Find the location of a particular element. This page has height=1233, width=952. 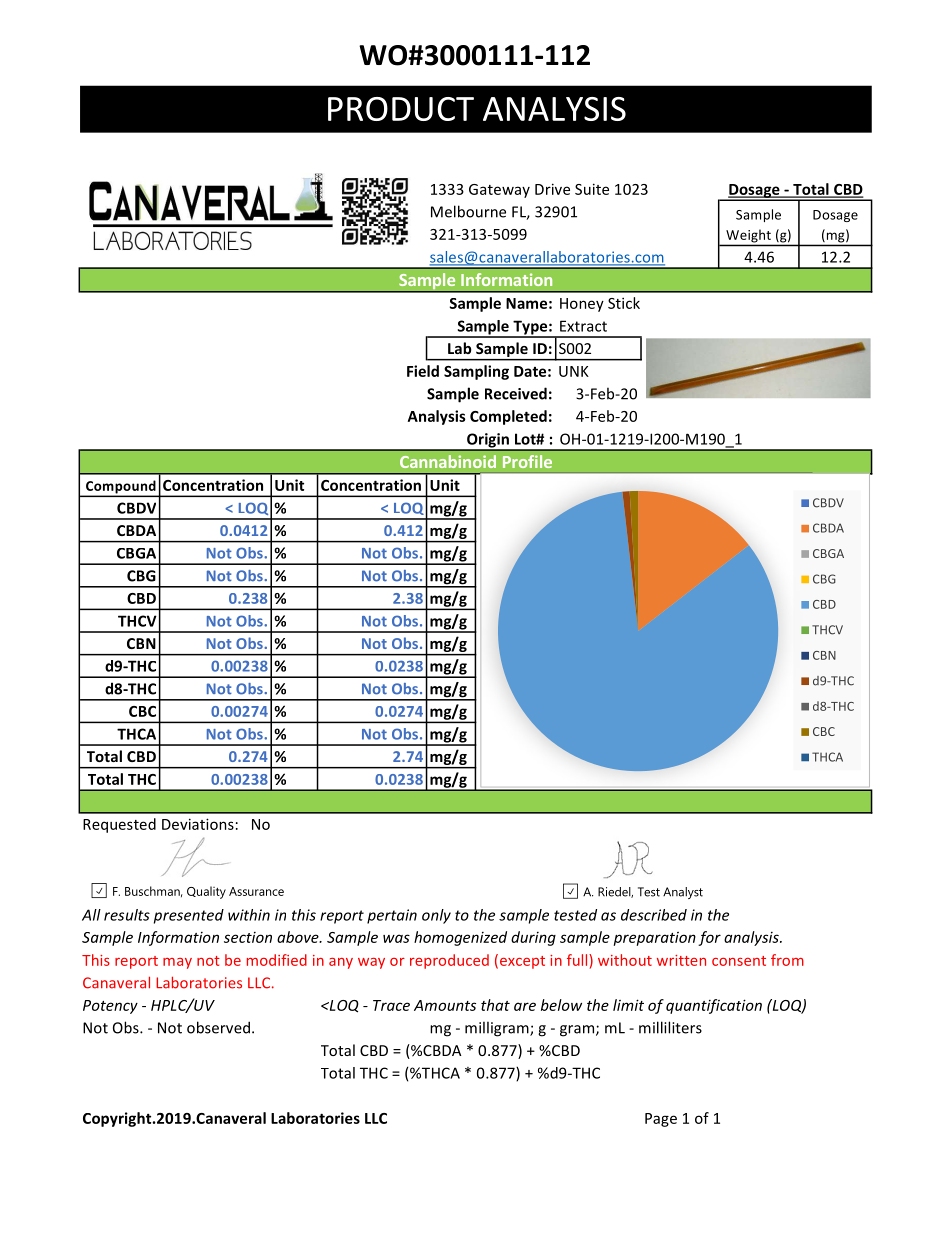

UNK is located at coordinates (574, 371).
